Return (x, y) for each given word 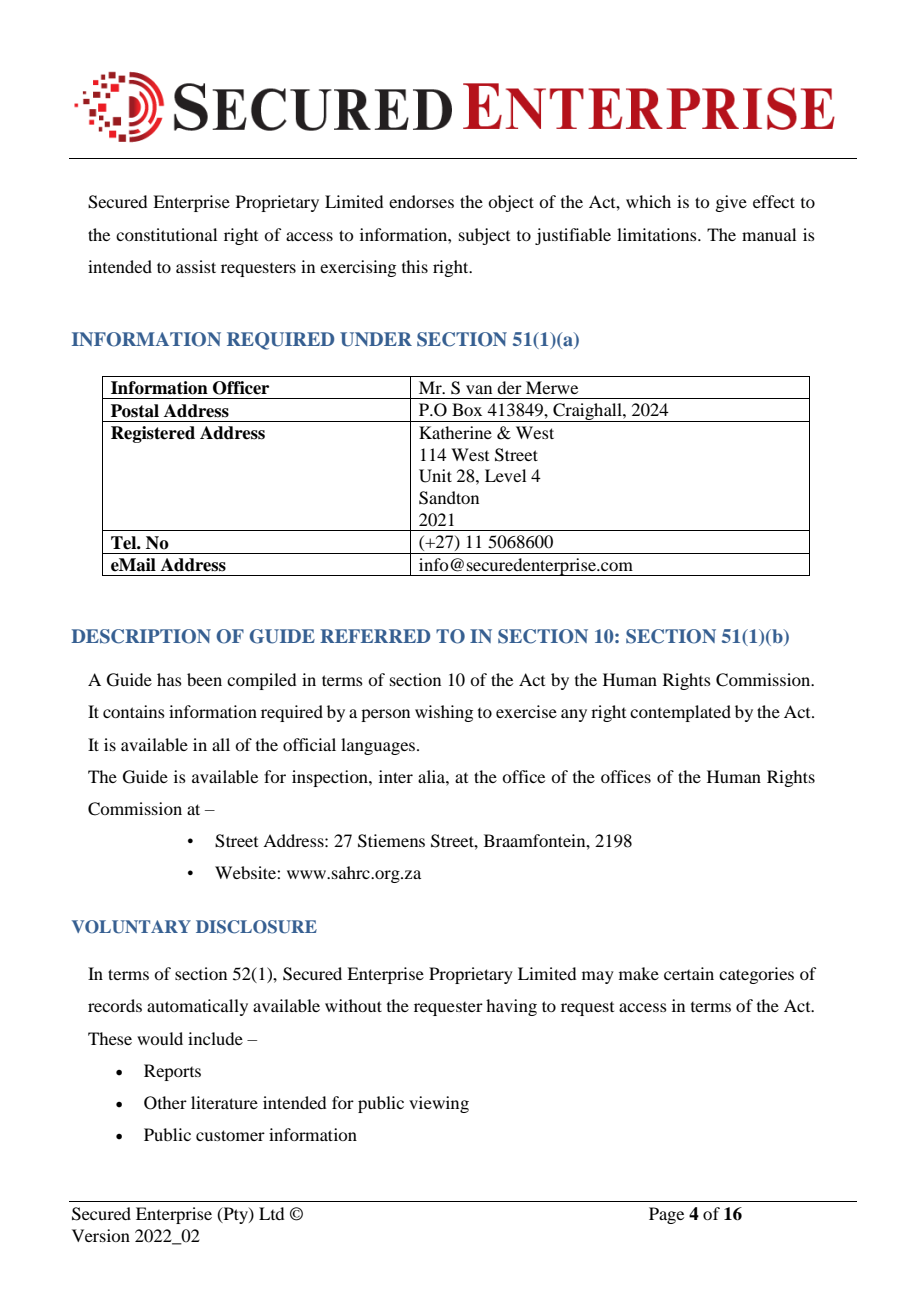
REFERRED (375, 636)
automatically (197, 1007)
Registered (153, 434)
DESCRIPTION (141, 636)
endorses (421, 201)
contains (134, 711)
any (574, 715)
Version (101, 1235)
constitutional (166, 234)
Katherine (455, 432)
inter (396, 776)
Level (505, 475)
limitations (658, 234)
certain (689, 973)
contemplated (680, 713)
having (511, 1007)
